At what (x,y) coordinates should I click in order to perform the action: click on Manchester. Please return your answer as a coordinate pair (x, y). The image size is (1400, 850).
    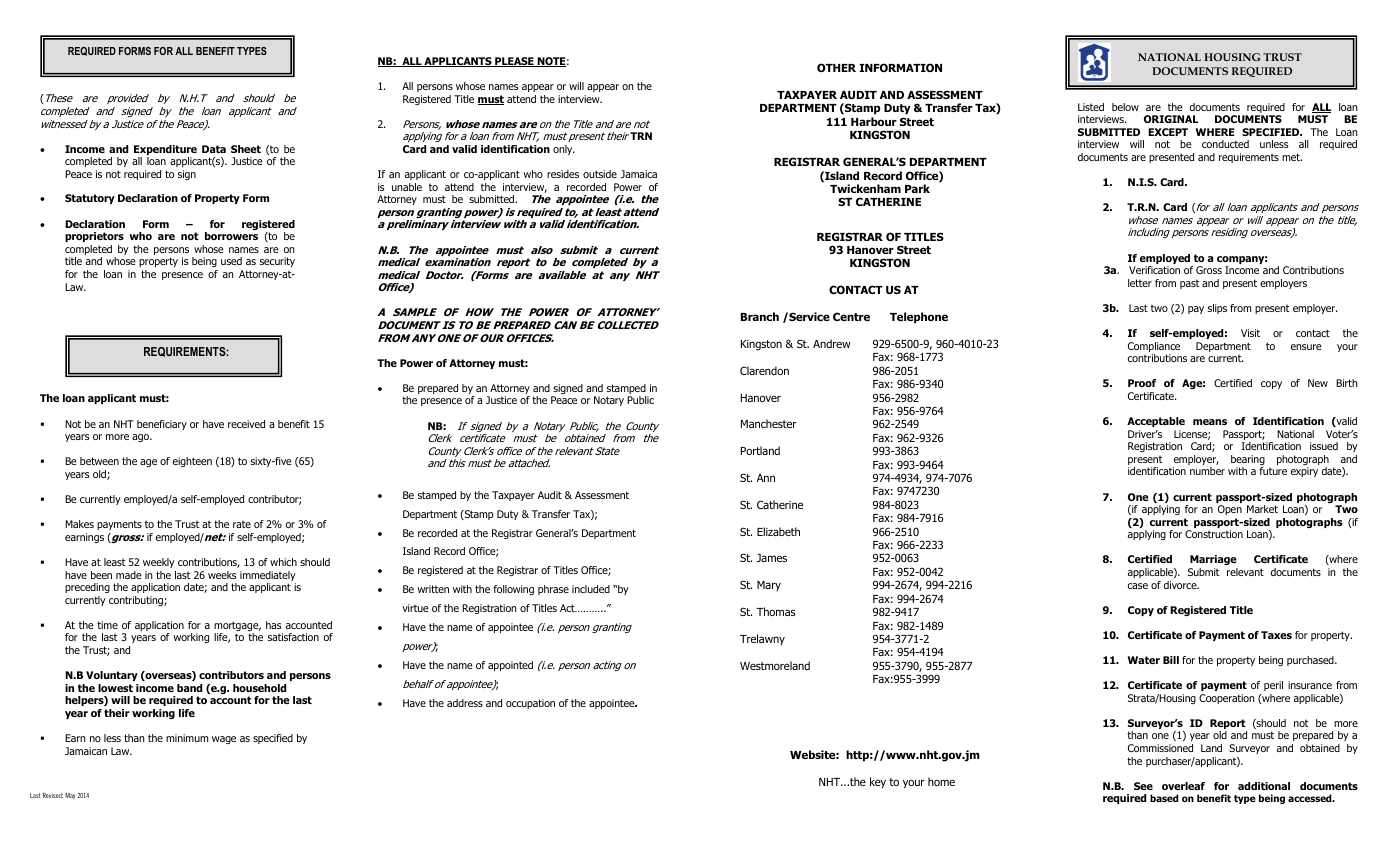
    Looking at the image, I should click on (769, 423).
